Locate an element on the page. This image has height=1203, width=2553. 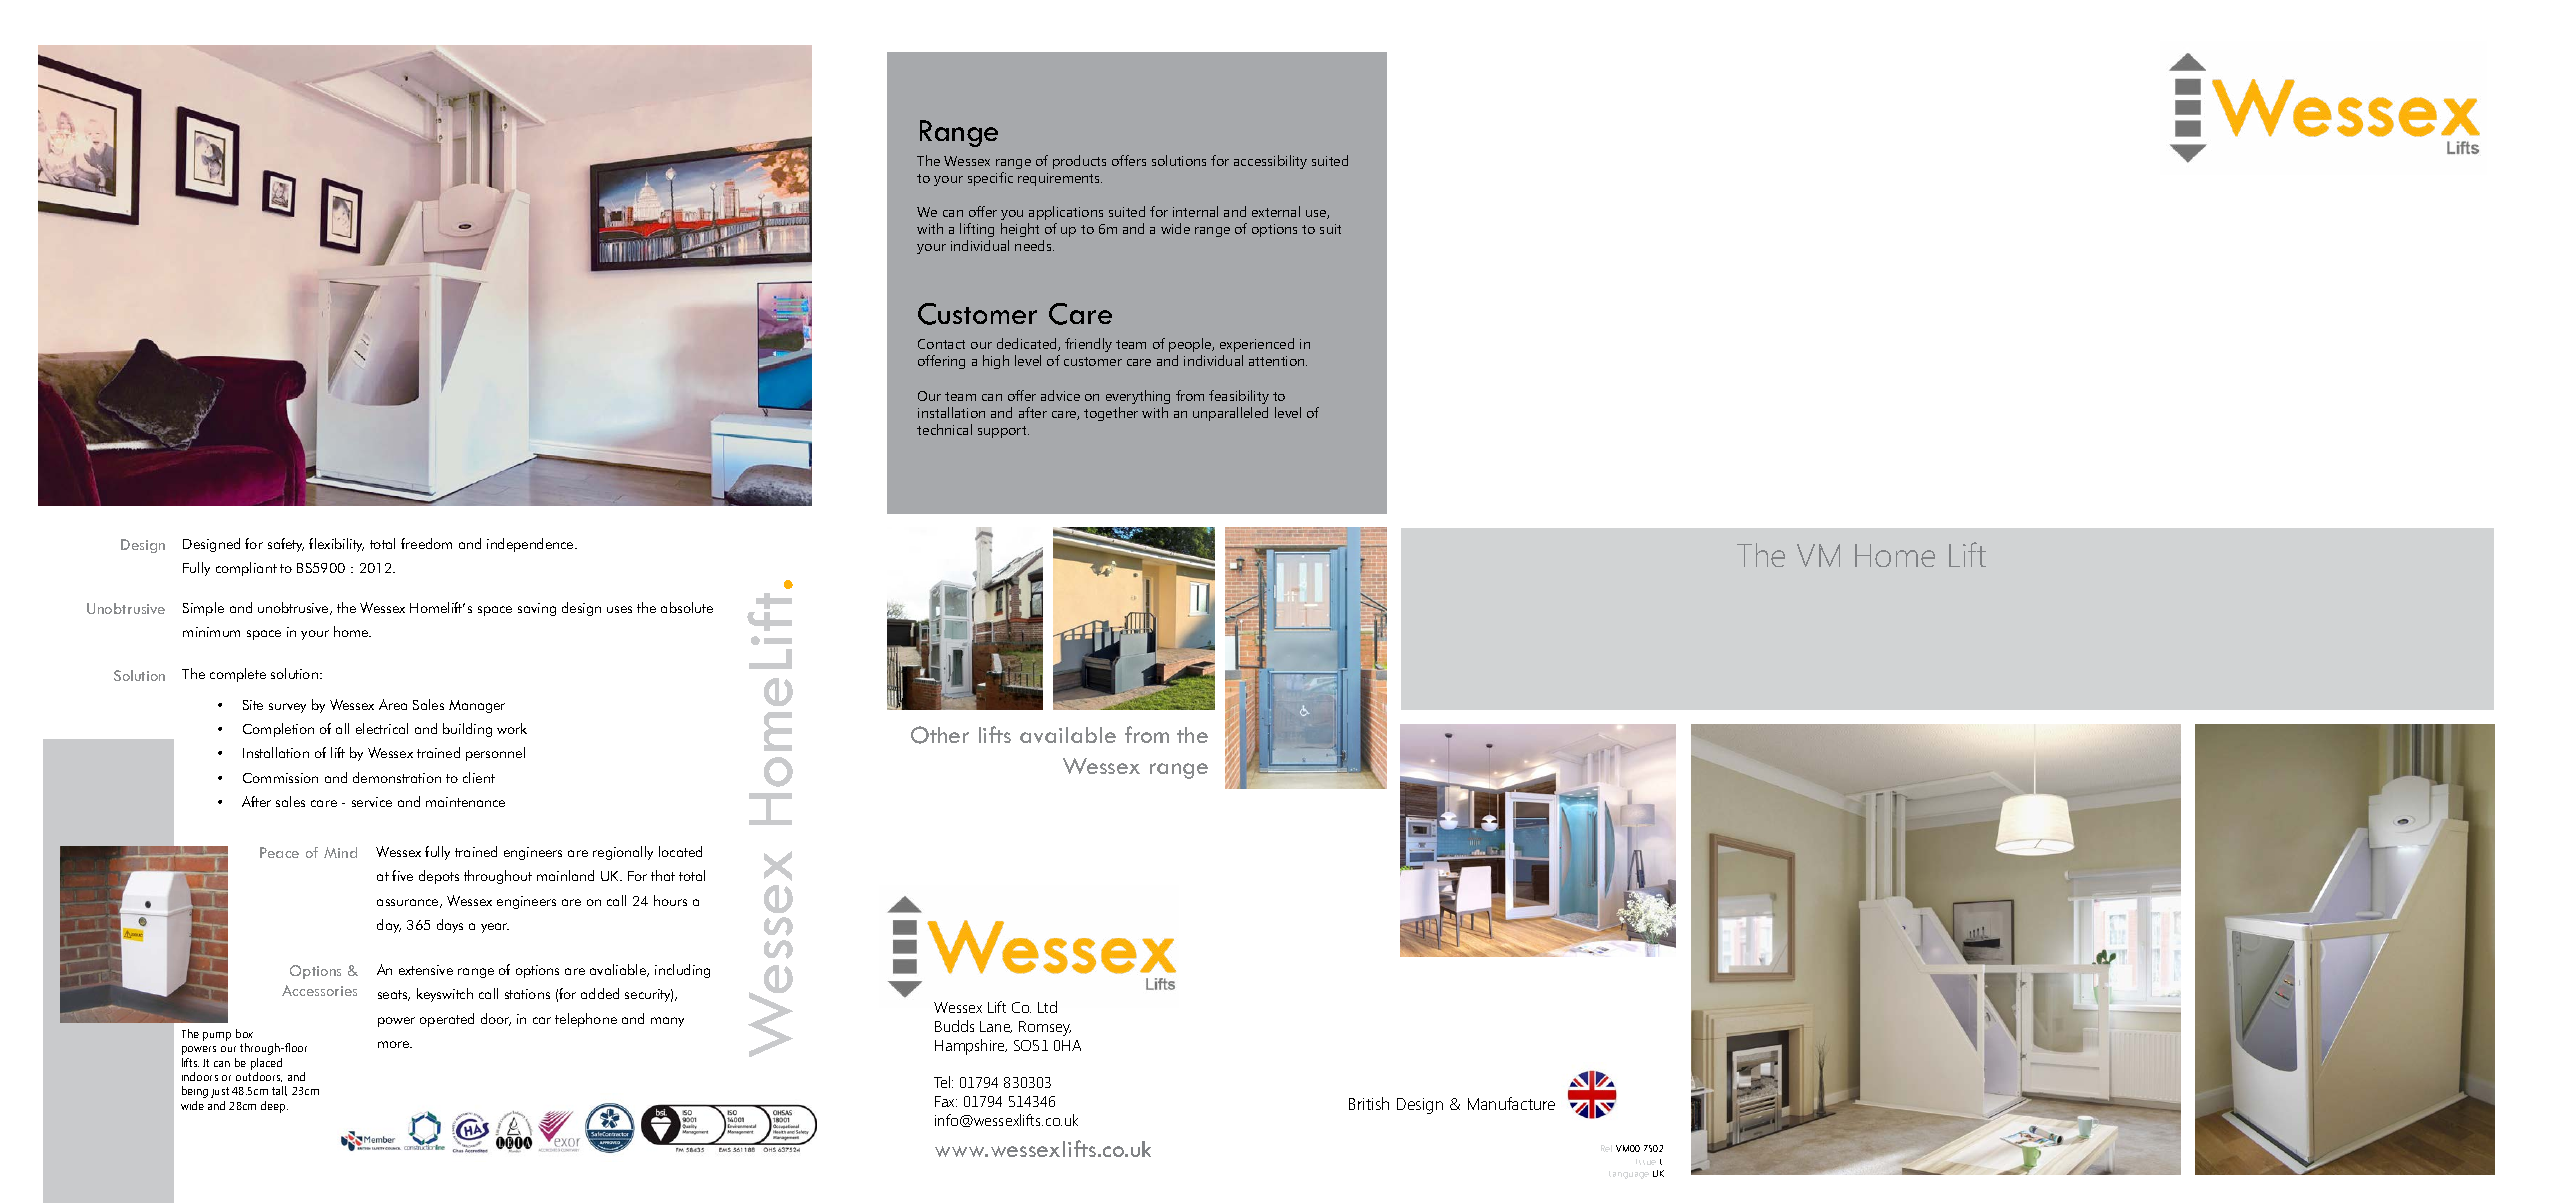
British is located at coordinates (1369, 1103).
